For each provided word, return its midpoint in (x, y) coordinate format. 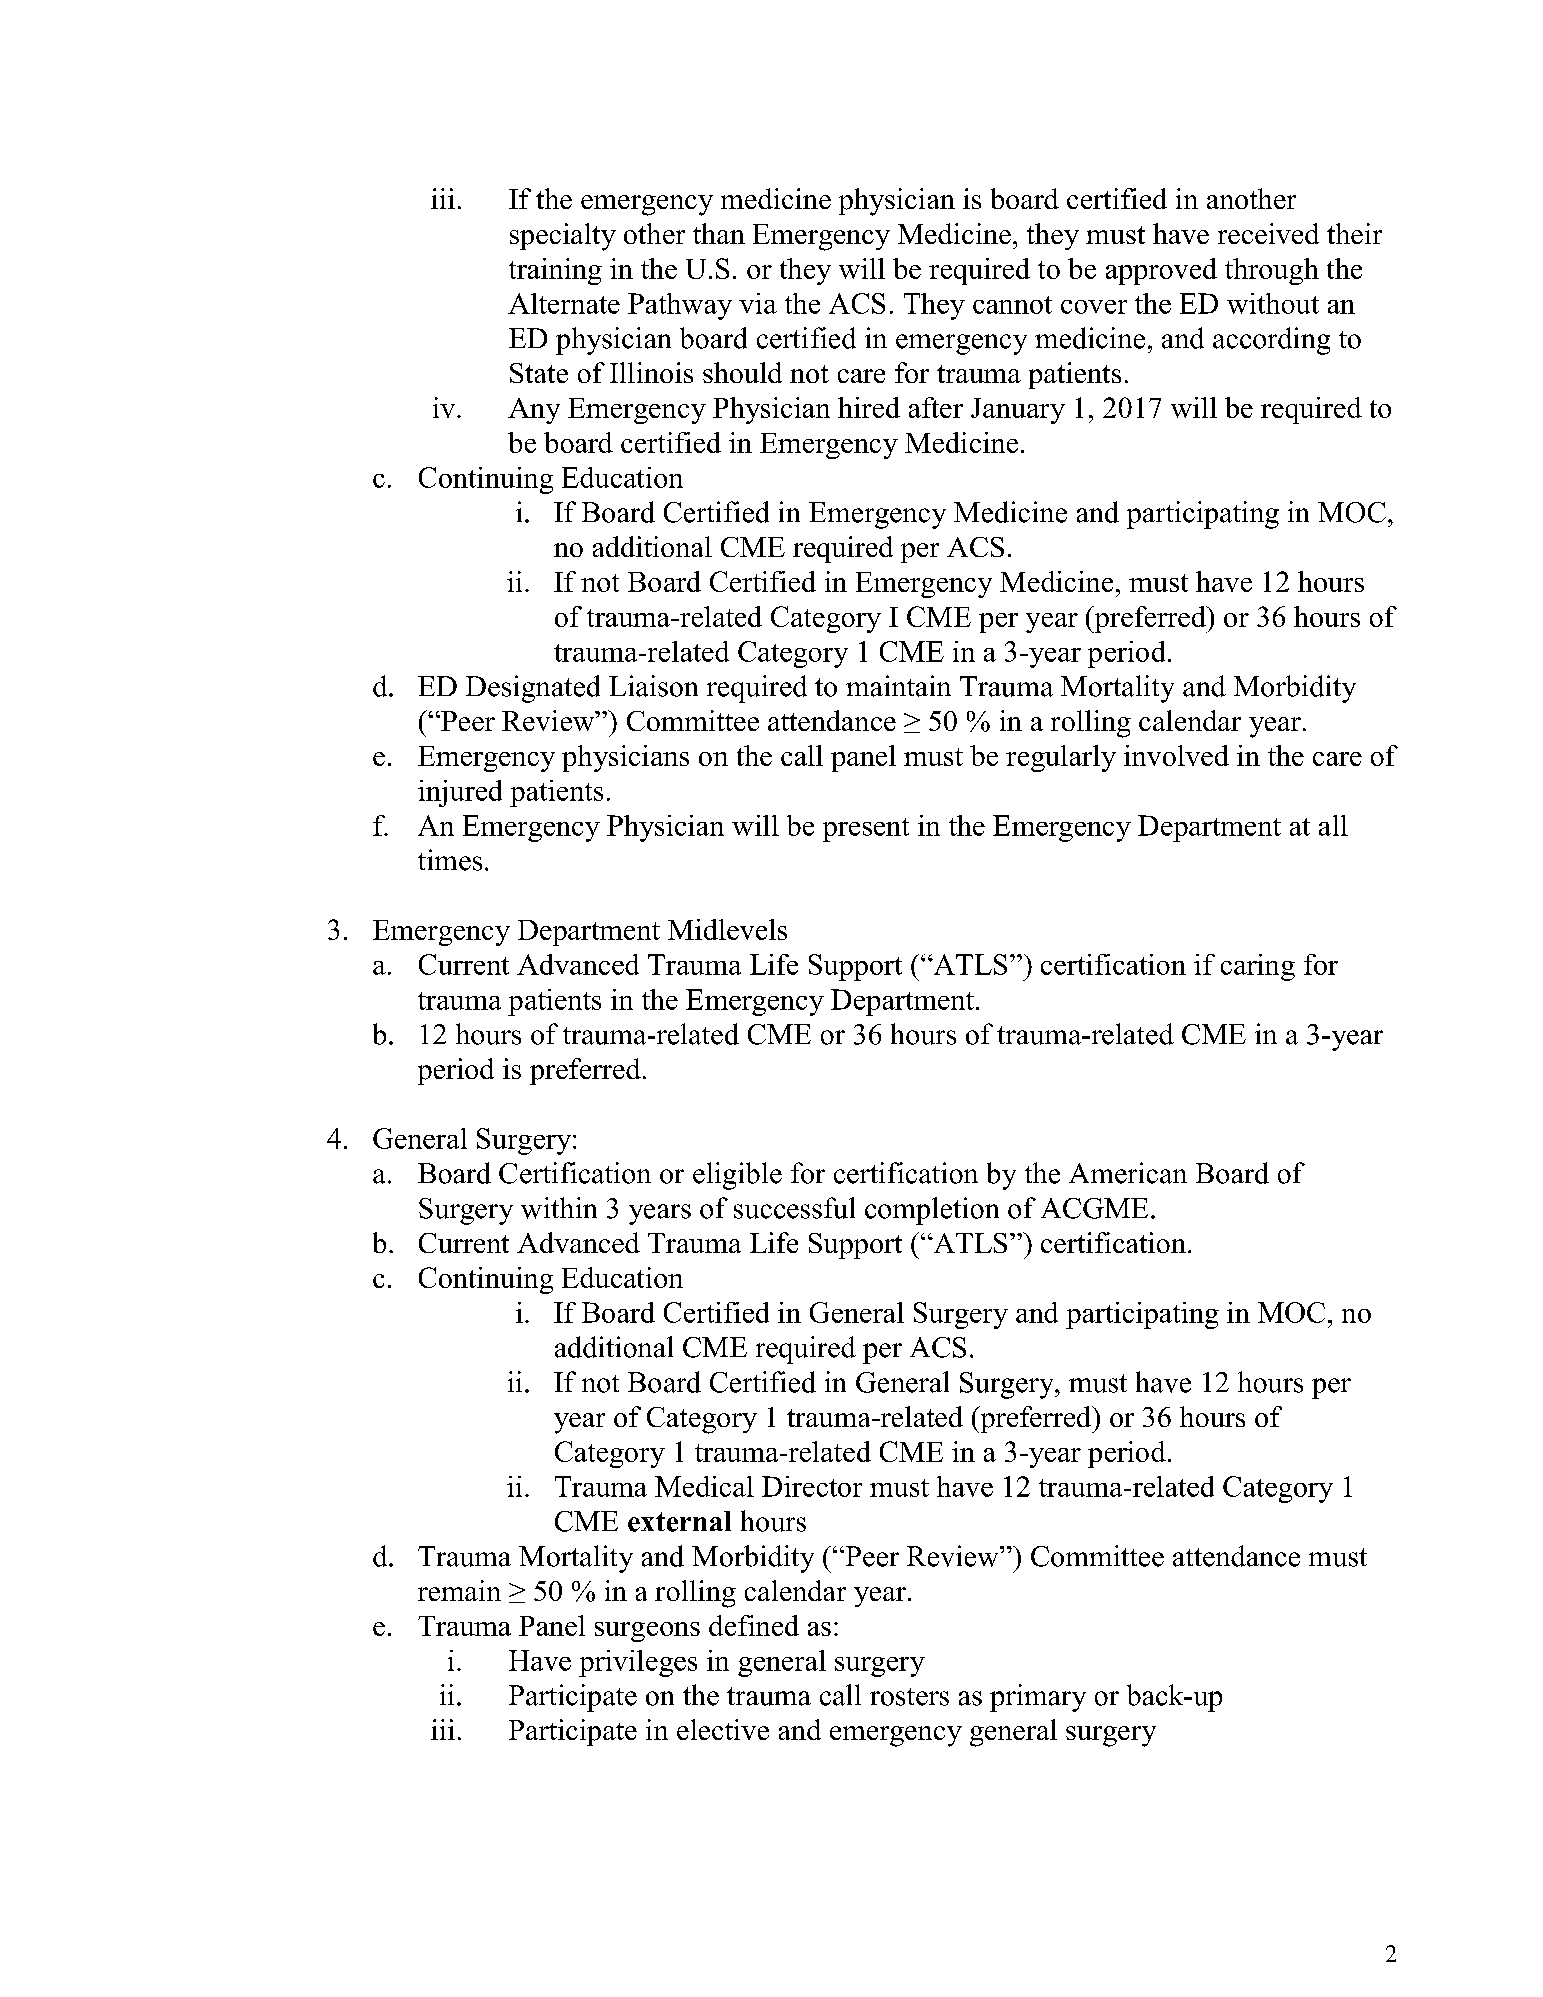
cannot (1012, 305)
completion (932, 1211)
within (559, 1208)
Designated (533, 689)
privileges (638, 1663)
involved (1176, 755)
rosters (909, 1697)
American (1128, 1173)
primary (1038, 1698)
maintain (898, 686)
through (1272, 271)
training (555, 271)
